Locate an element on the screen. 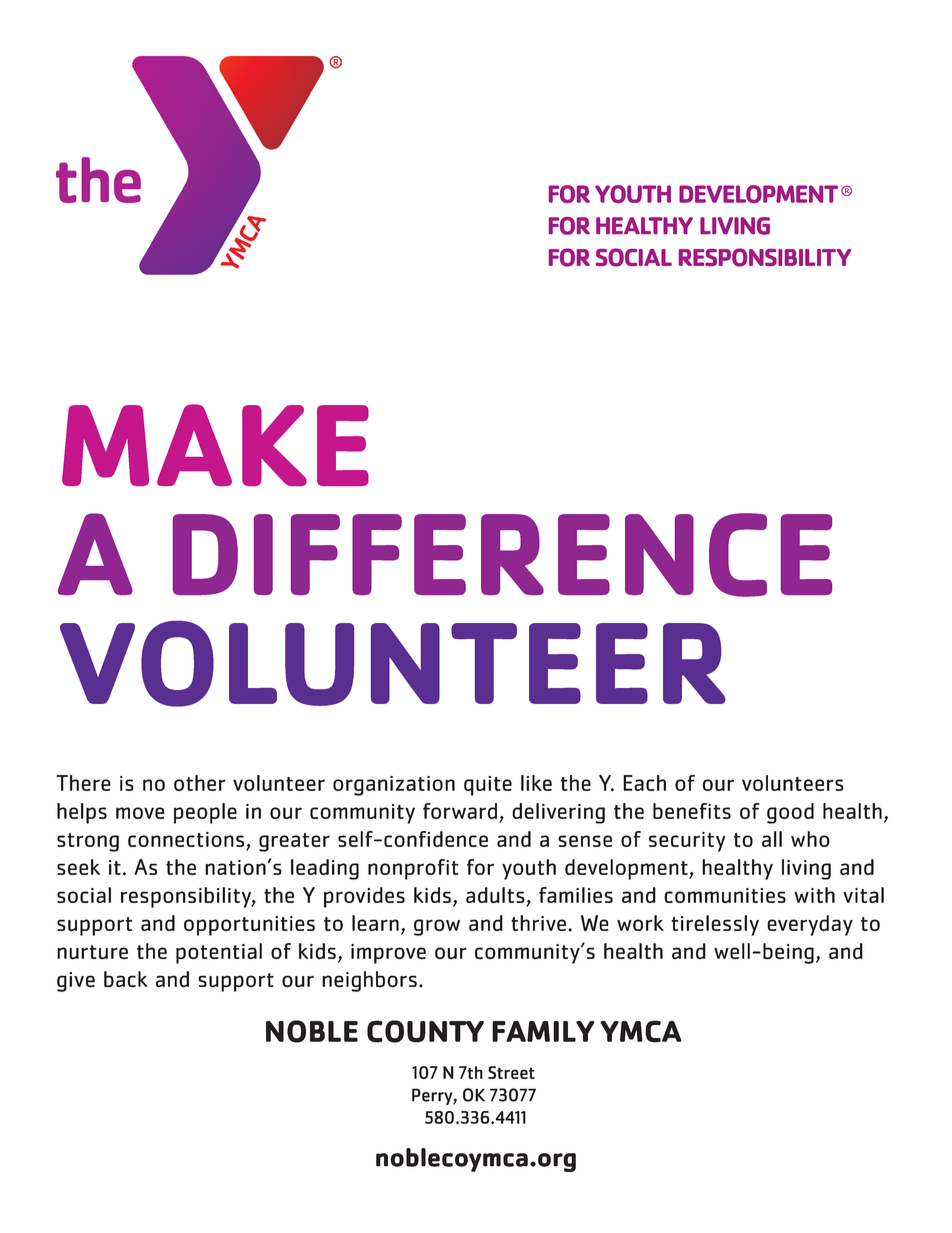  quite is located at coordinates (488, 786).
